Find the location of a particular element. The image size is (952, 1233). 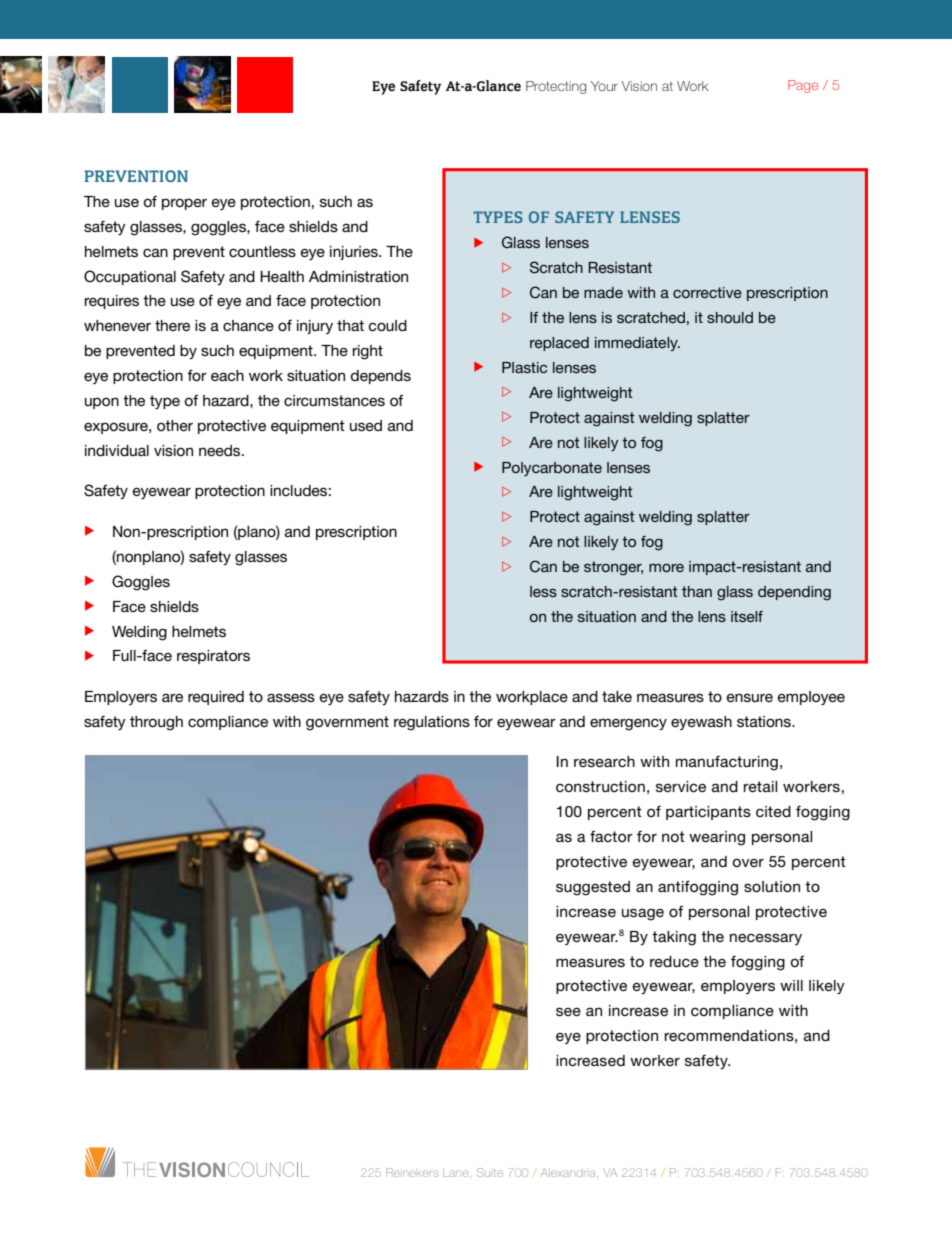

Page is located at coordinates (803, 86).
